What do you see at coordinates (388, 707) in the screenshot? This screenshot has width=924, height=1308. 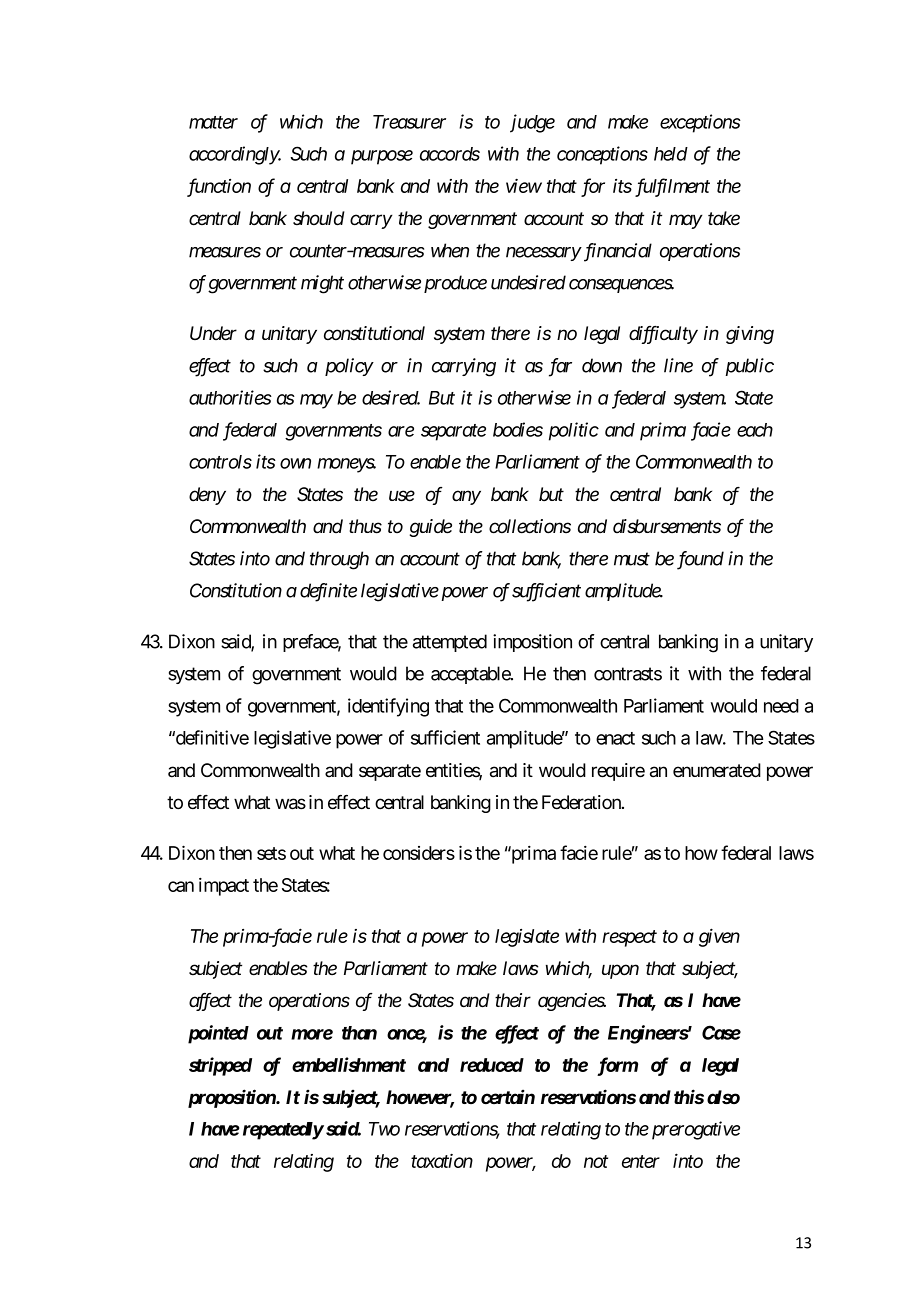 I see `identifying` at bounding box center [388, 707].
